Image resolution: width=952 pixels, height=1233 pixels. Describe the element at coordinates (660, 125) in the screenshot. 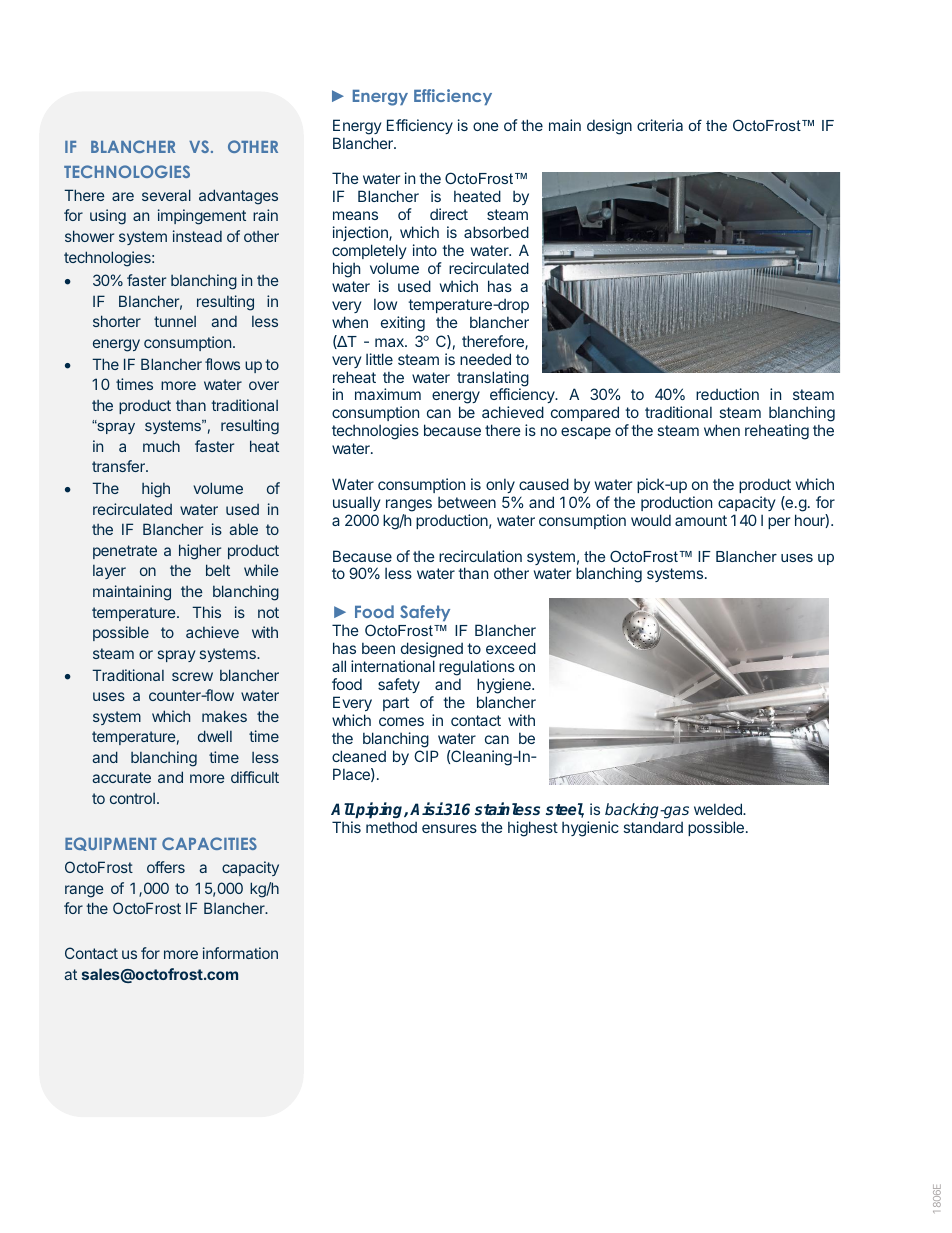

I see `criteria` at that location.
